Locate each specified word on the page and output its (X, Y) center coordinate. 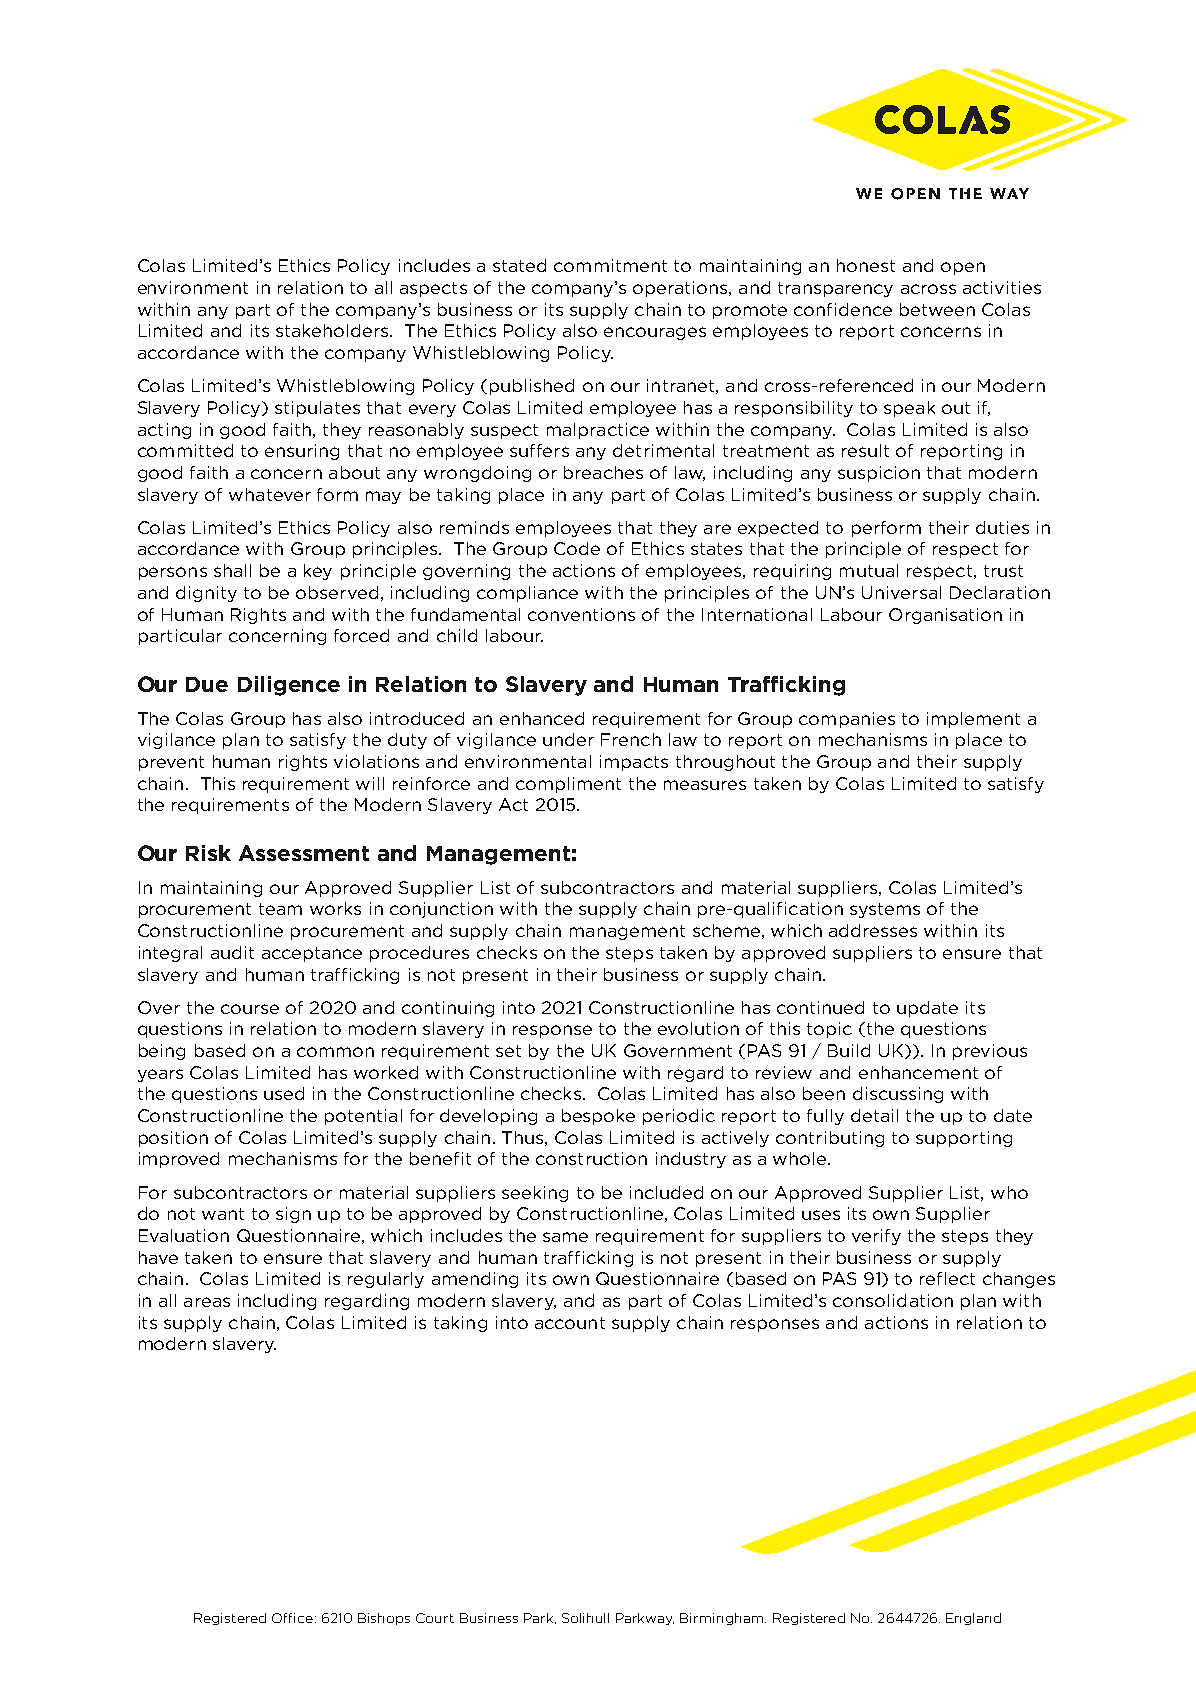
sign (293, 1215)
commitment (610, 265)
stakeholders (332, 330)
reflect (947, 1278)
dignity (206, 594)
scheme (726, 930)
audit (232, 952)
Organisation (945, 616)
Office (292, 1618)
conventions (581, 614)
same (565, 1237)
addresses (873, 930)
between (937, 309)
